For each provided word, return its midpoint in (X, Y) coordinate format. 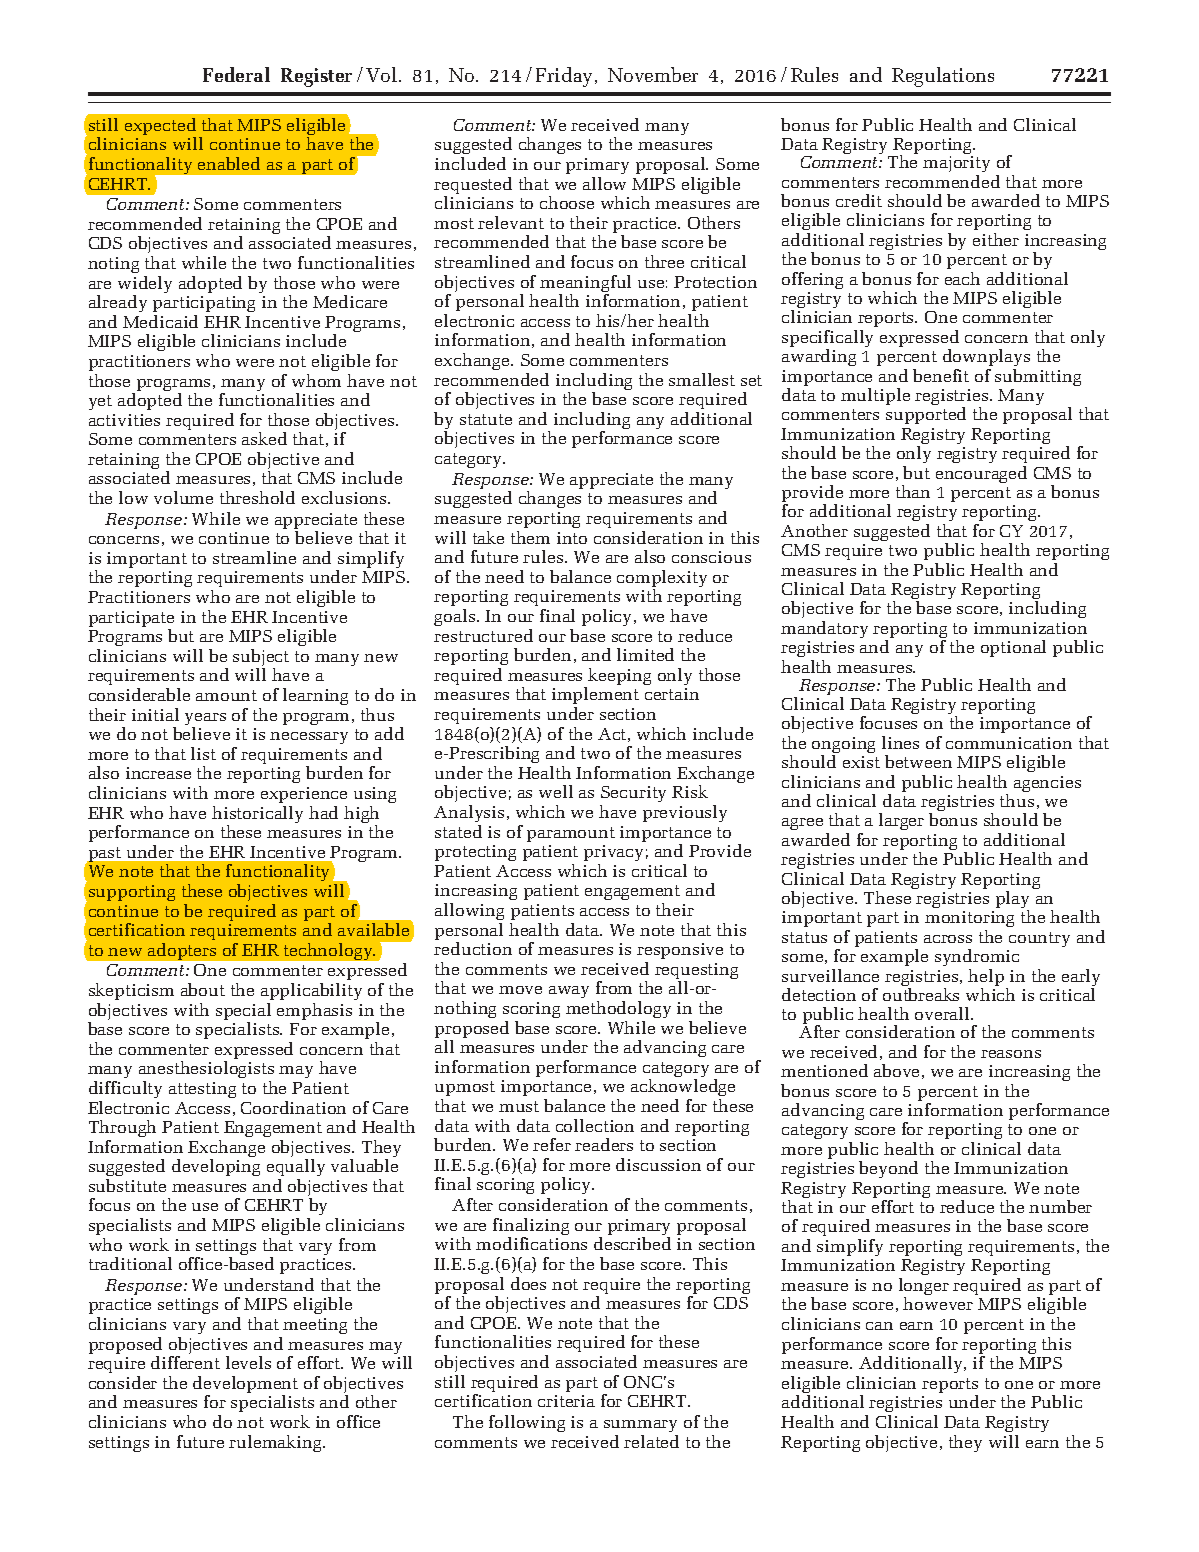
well (556, 791)
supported (926, 415)
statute (486, 419)
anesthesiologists (206, 1071)
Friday (564, 77)
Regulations (943, 77)
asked (264, 438)
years (205, 720)
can (879, 1326)
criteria (566, 1401)
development (245, 1386)
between (918, 761)
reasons (1011, 1054)
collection (595, 1125)
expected (160, 128)
